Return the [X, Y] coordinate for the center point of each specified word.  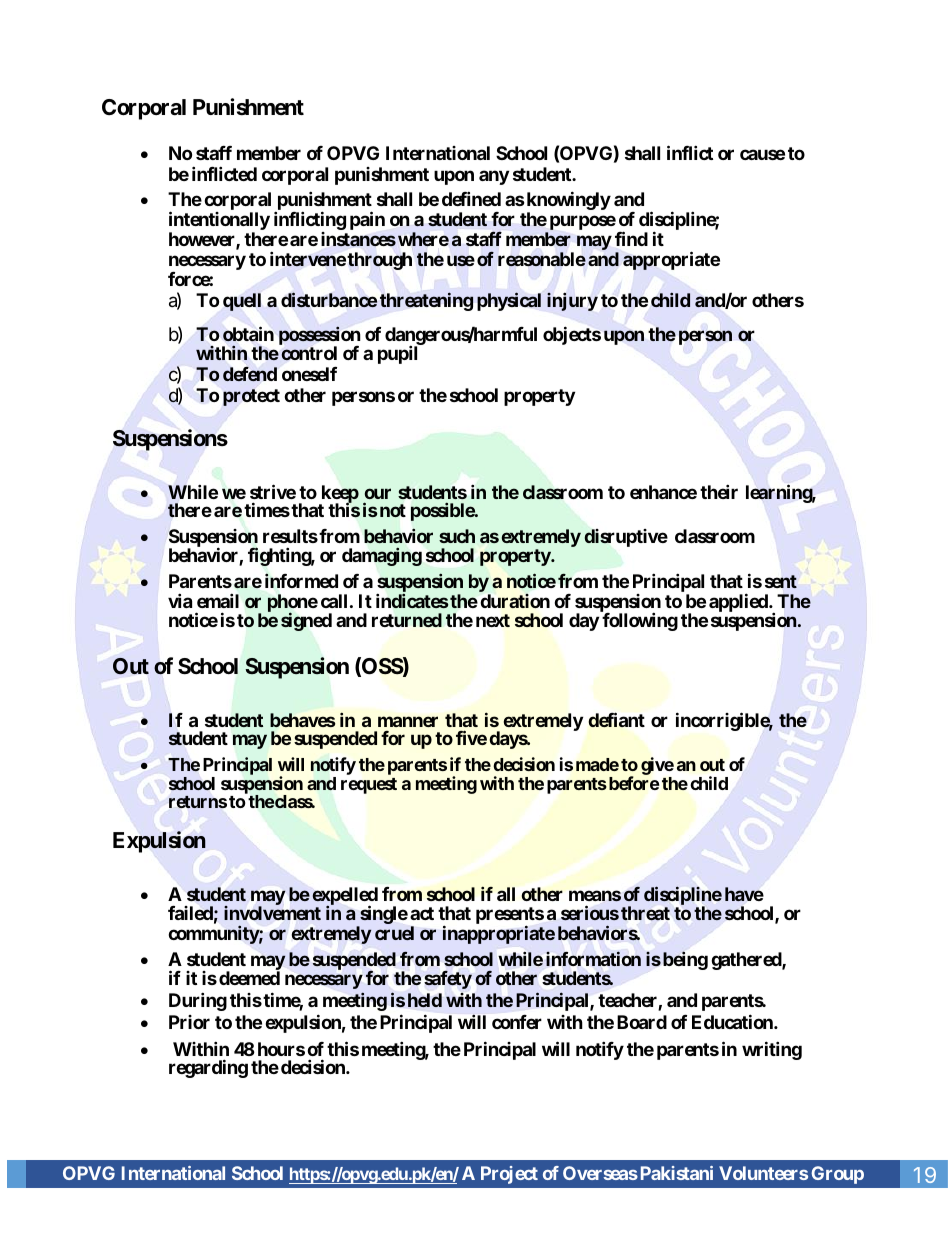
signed [306, 621]
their [719, 491]
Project [509, 1175]
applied [739, 602]
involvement [272, 913]
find [631, 238]
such [457, 536]
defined [471, 198]
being [685, 960]
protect [251, 397]
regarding [208, 1069]
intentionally [219, 222]
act [422, 913]
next [493, 620]
